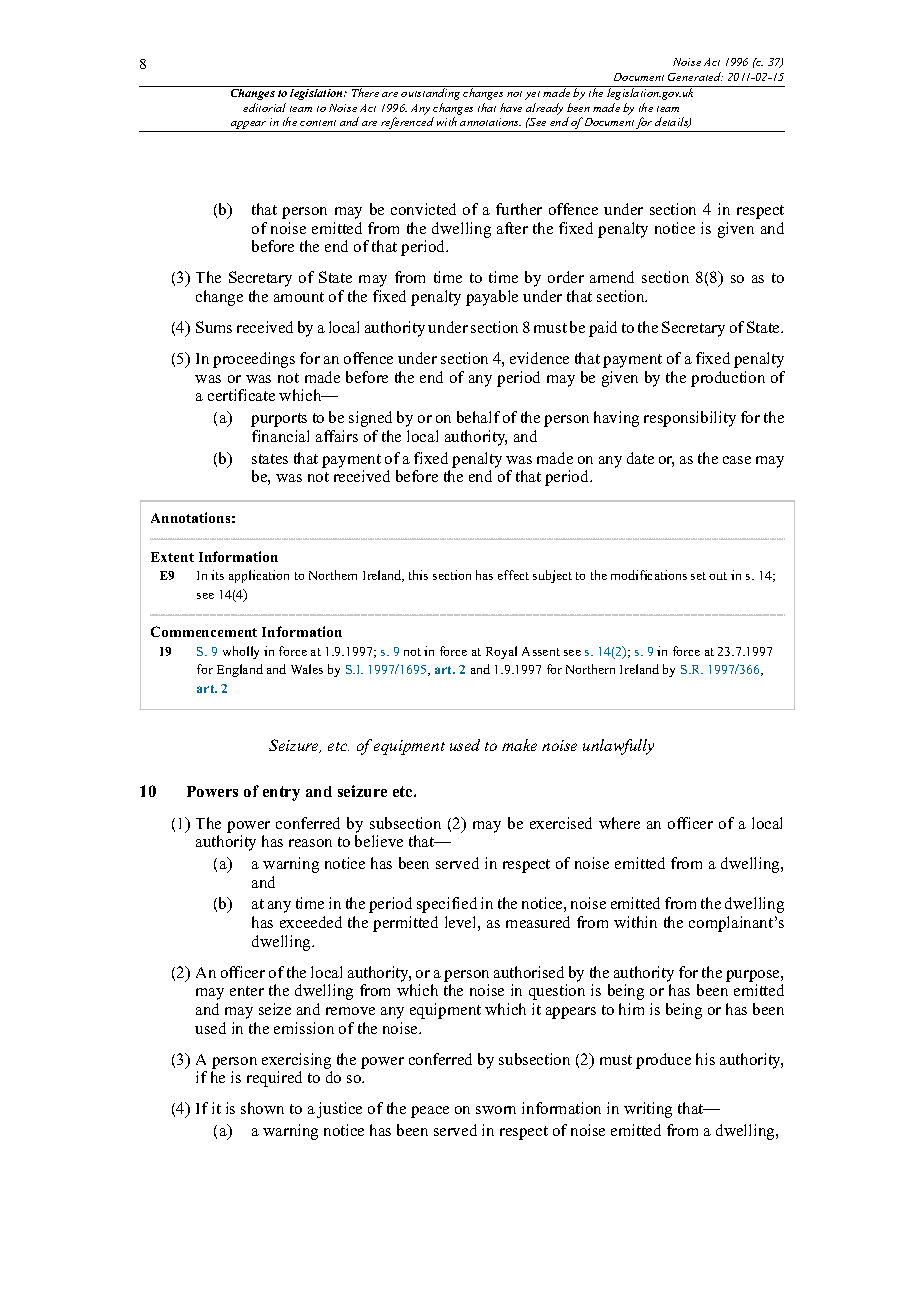 Image resolution: width=924 pixels, height=1308 pixels. What do you see at coordinates (264, 107) in the screenshot?
I see `editorial` at bounding box center [264, 107].
